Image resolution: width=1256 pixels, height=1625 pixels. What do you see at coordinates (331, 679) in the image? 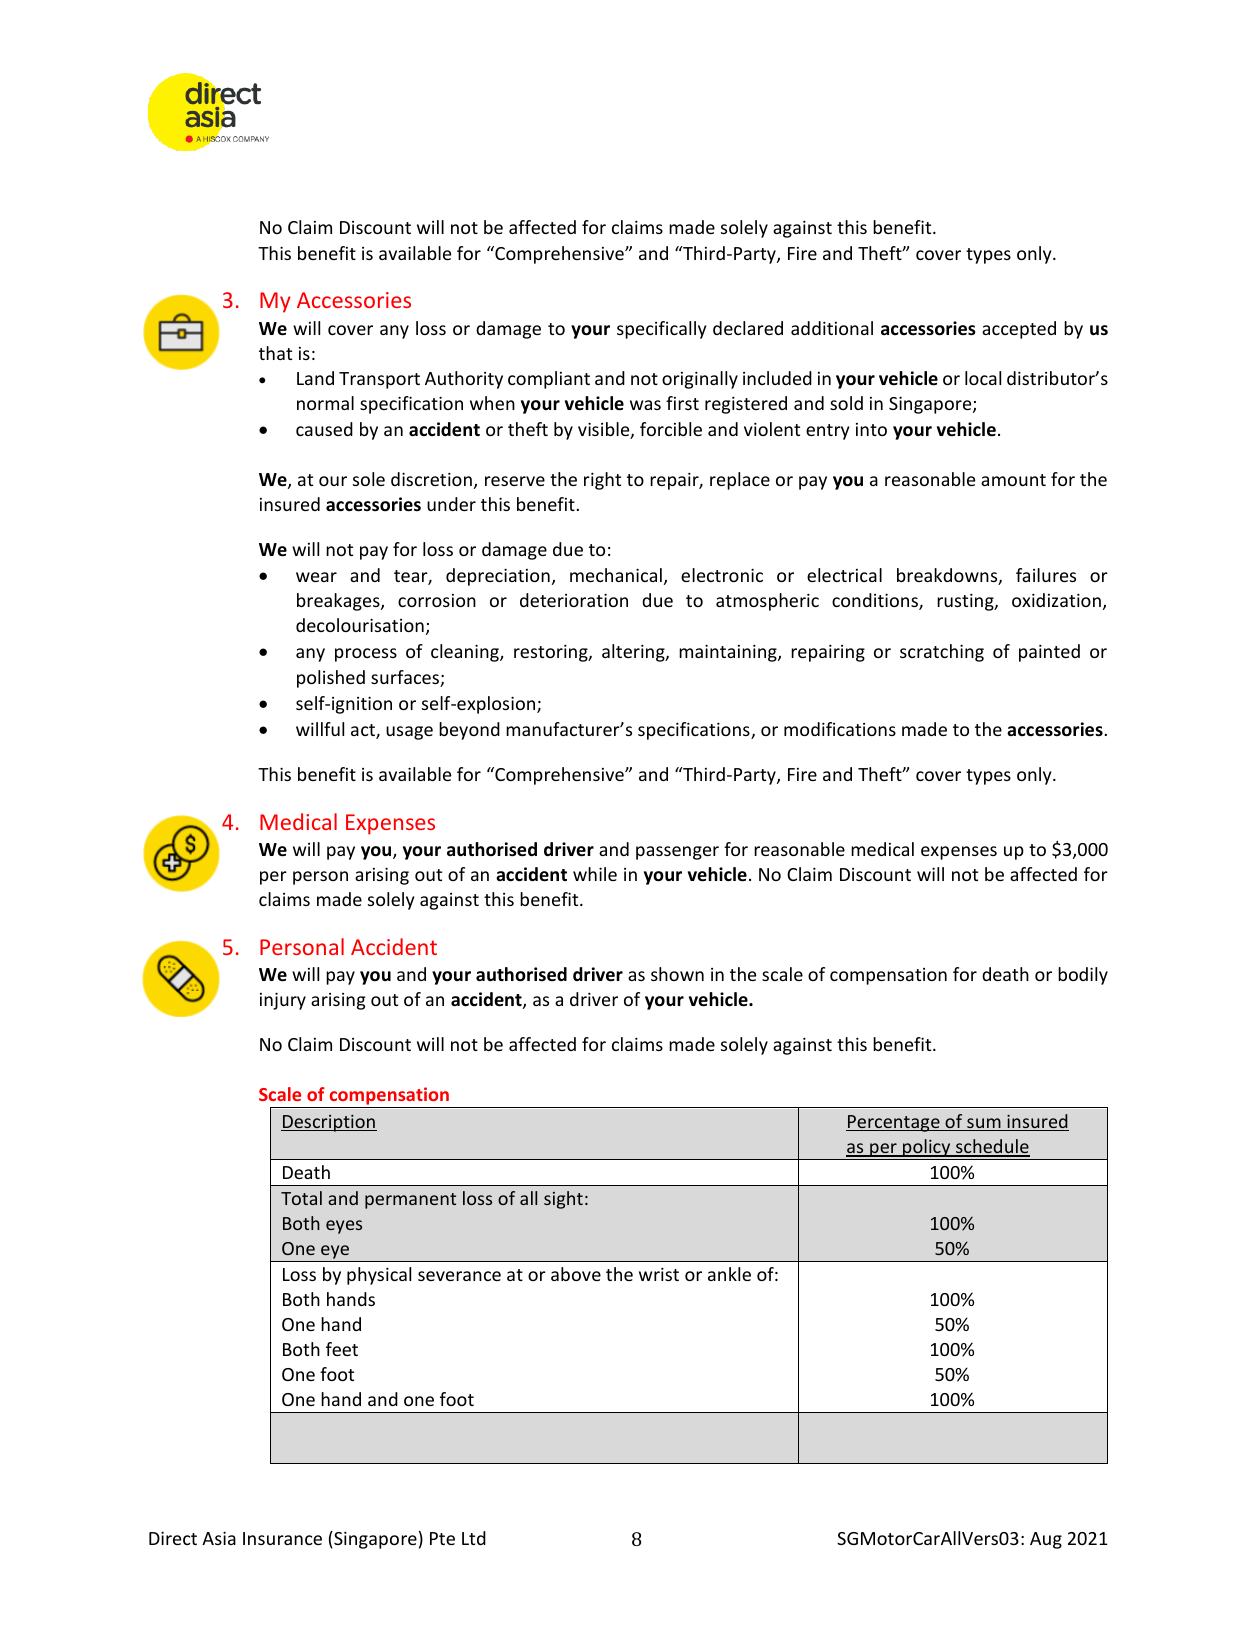
I see `polished` at bounding box center [331, 679].
